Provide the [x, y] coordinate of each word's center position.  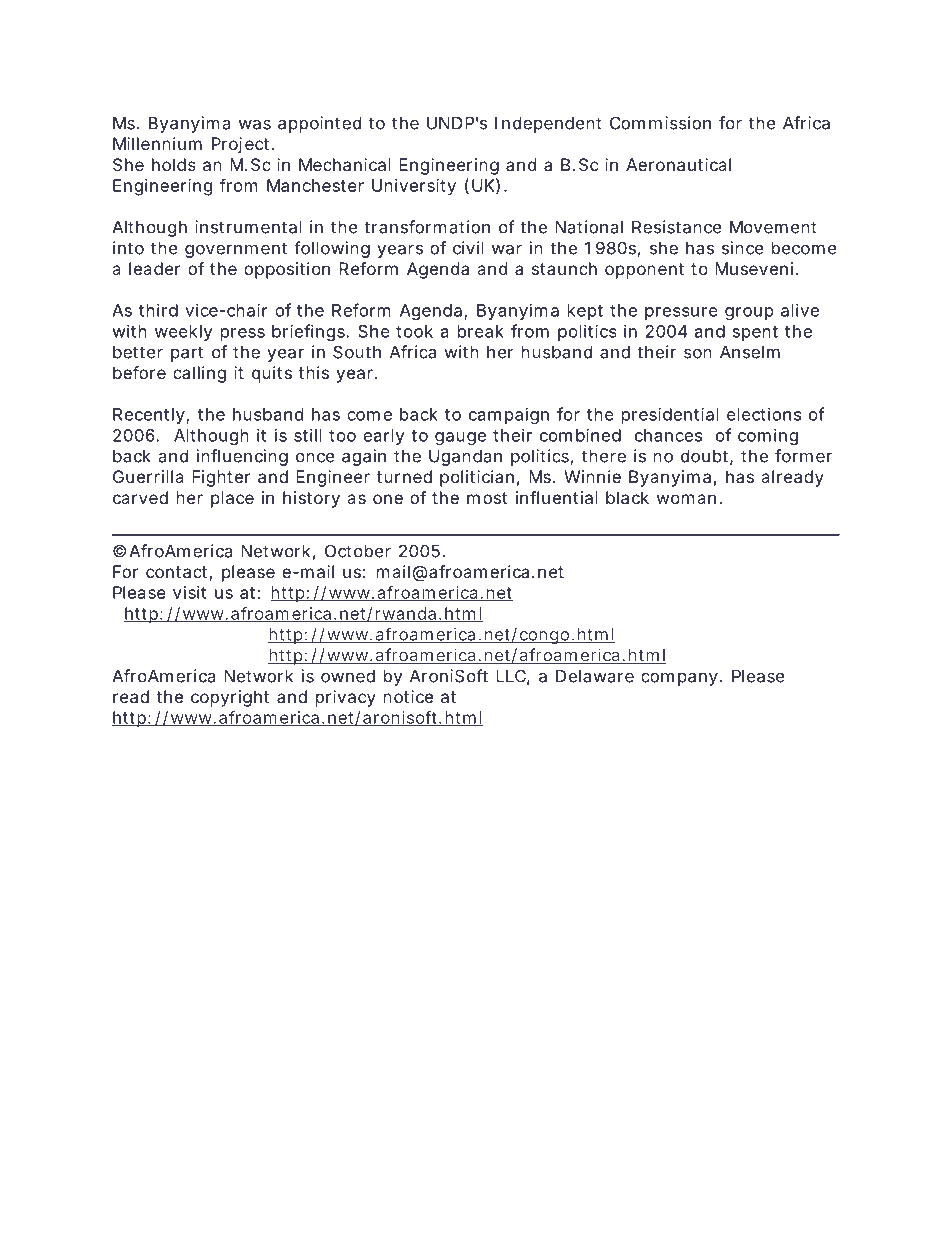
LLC [511, 676]
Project [242, 145]
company [679, 679]
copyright [230, 698]
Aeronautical [678, 164]
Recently [149, 416]
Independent [548, 125]
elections [764, 414]
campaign [509, 415]
